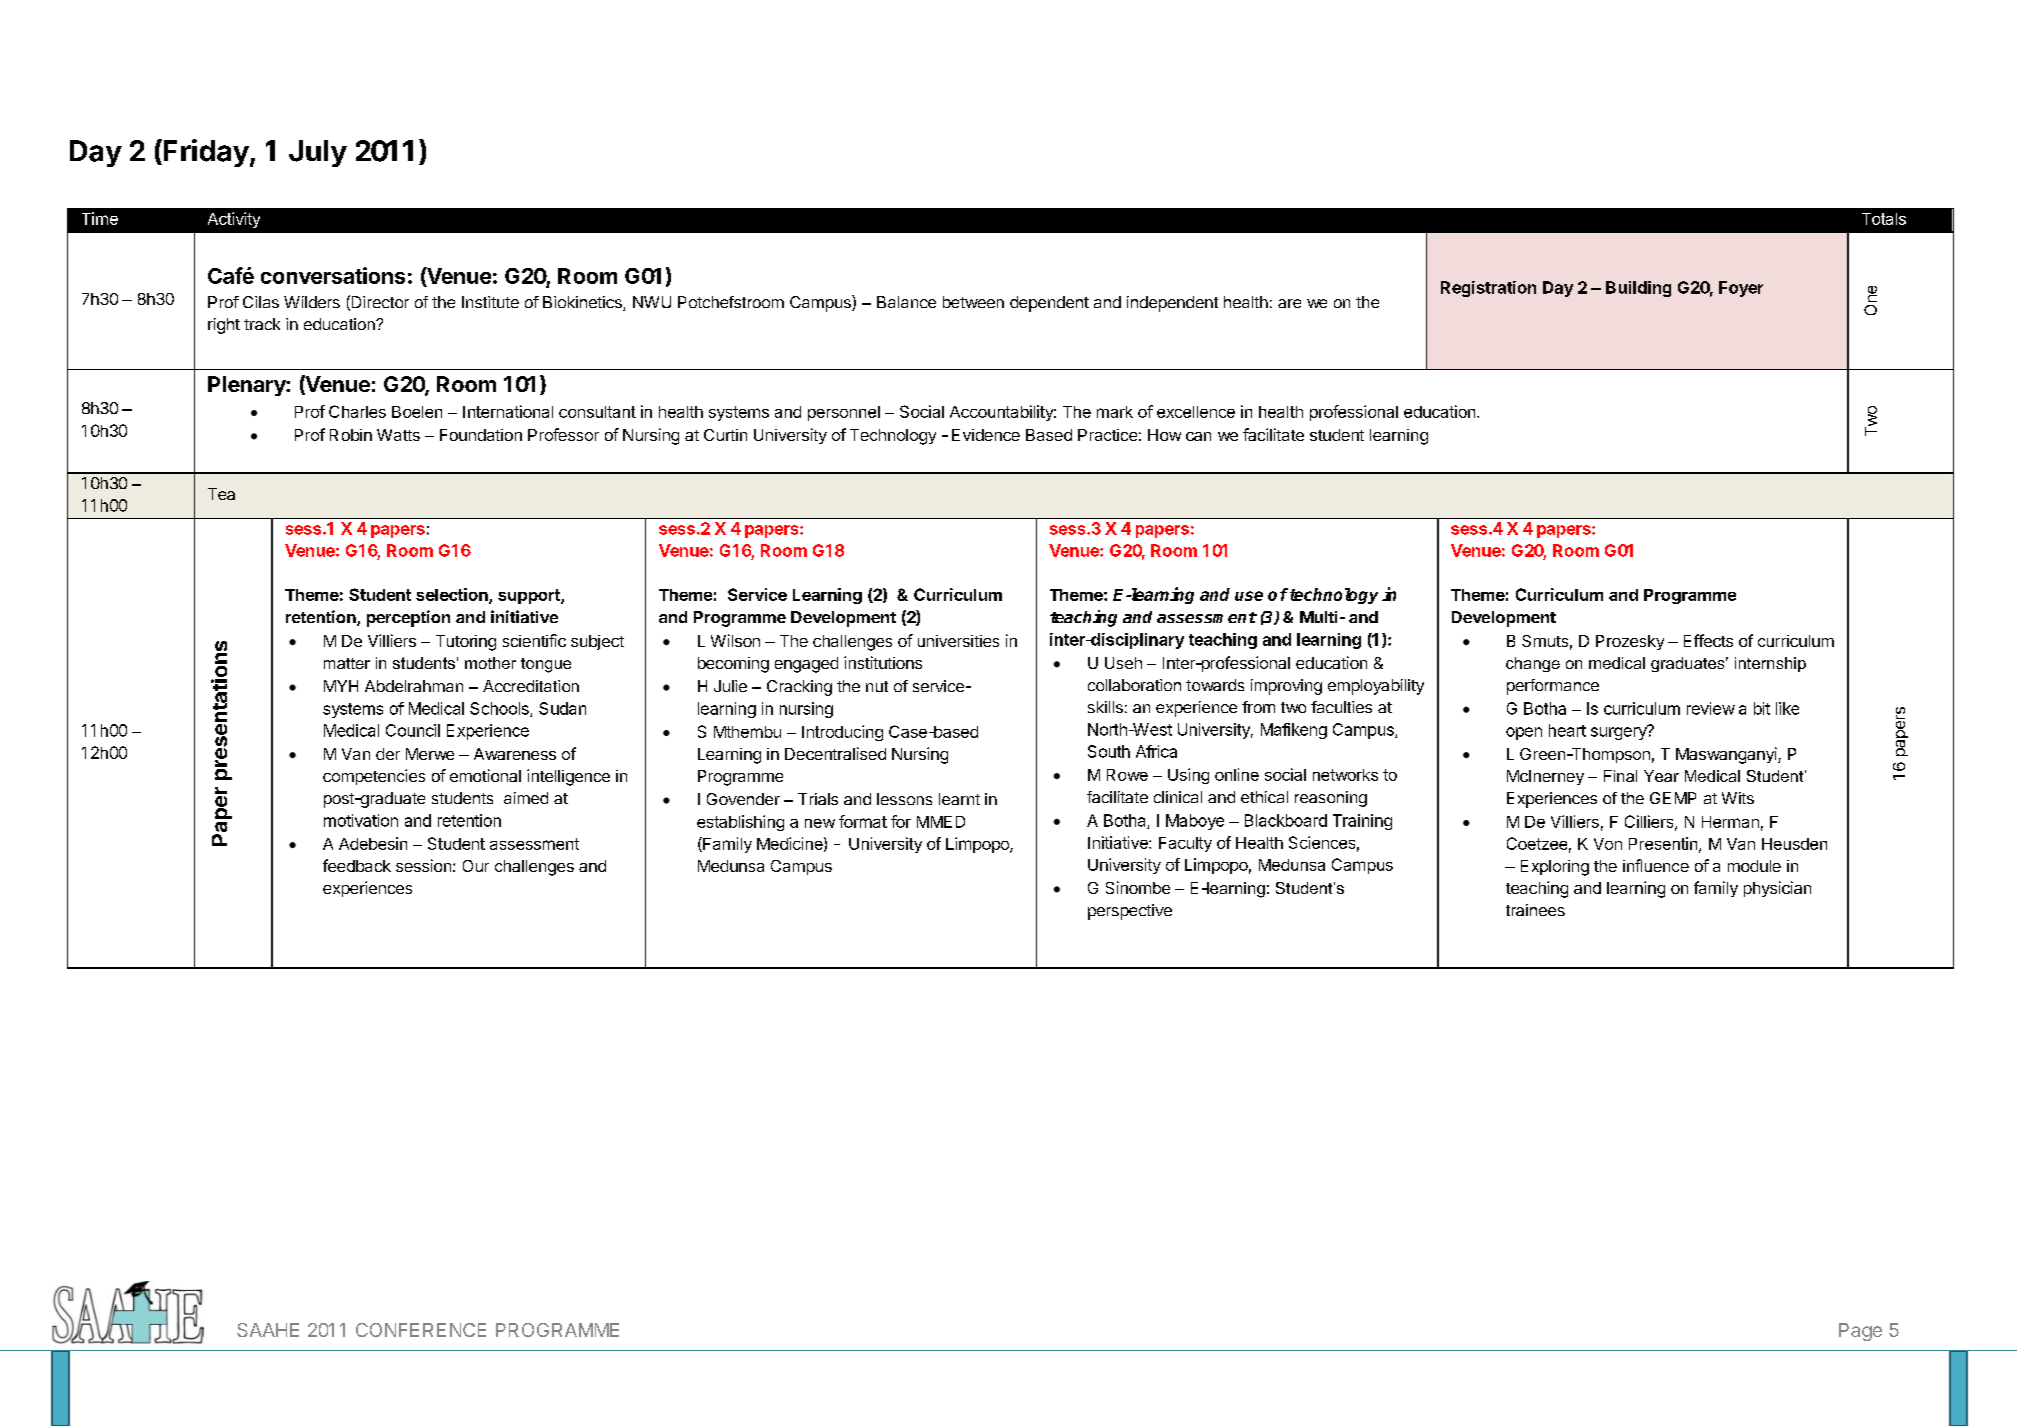  I want to click on perspective, so click(1130, 912).
